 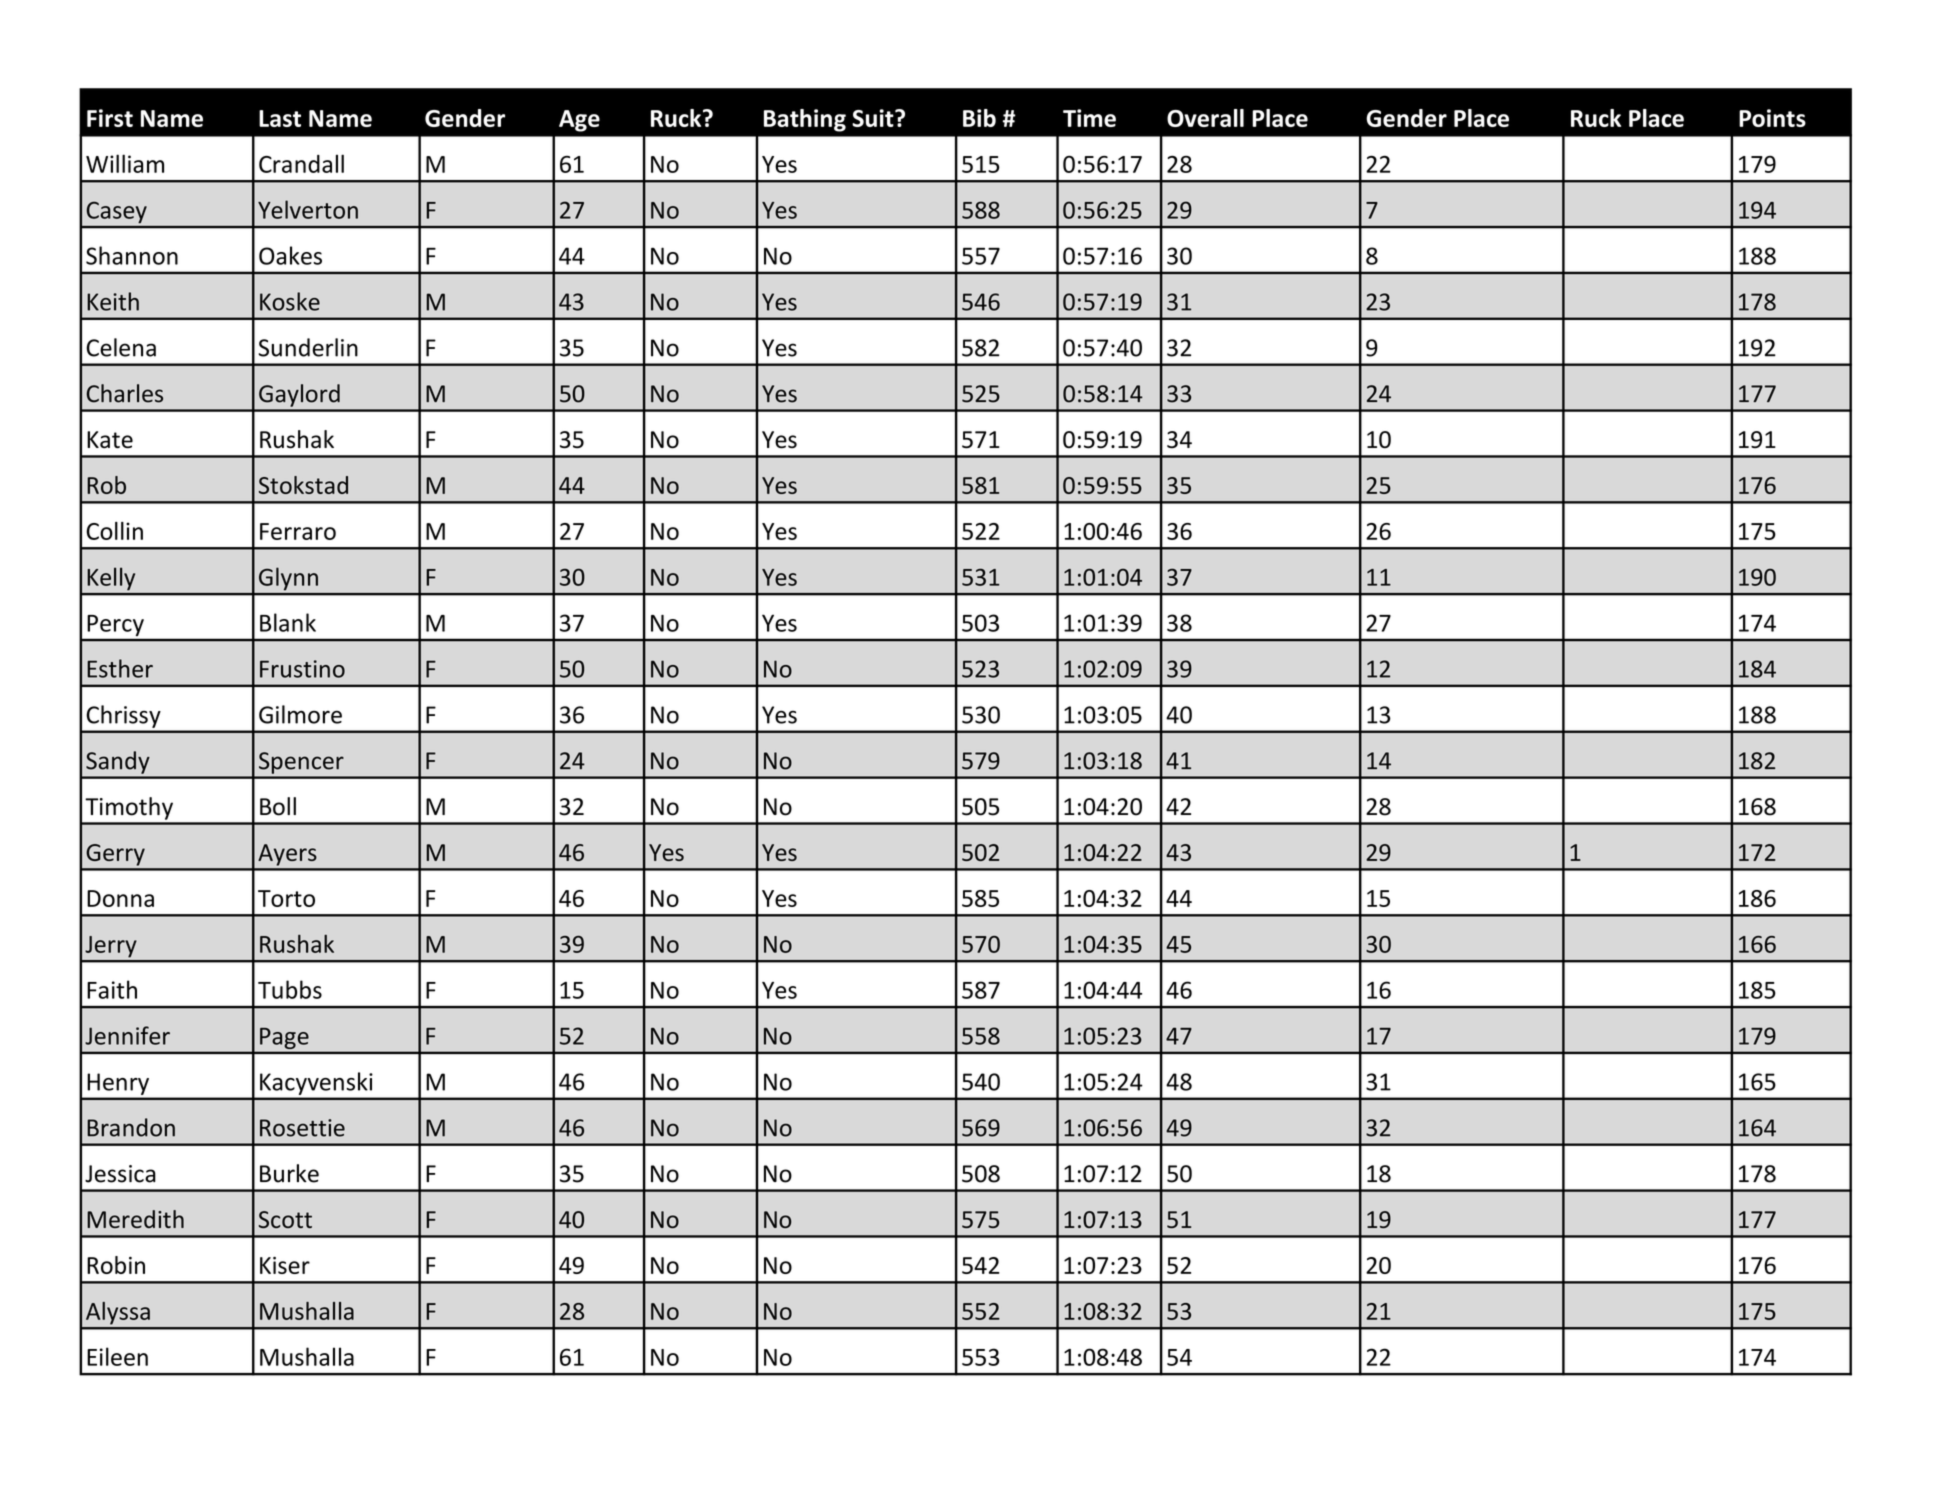 What do you see at coordinates (1772, 118) in the document?
I see `Points` at bounding box center [1772, 118].
